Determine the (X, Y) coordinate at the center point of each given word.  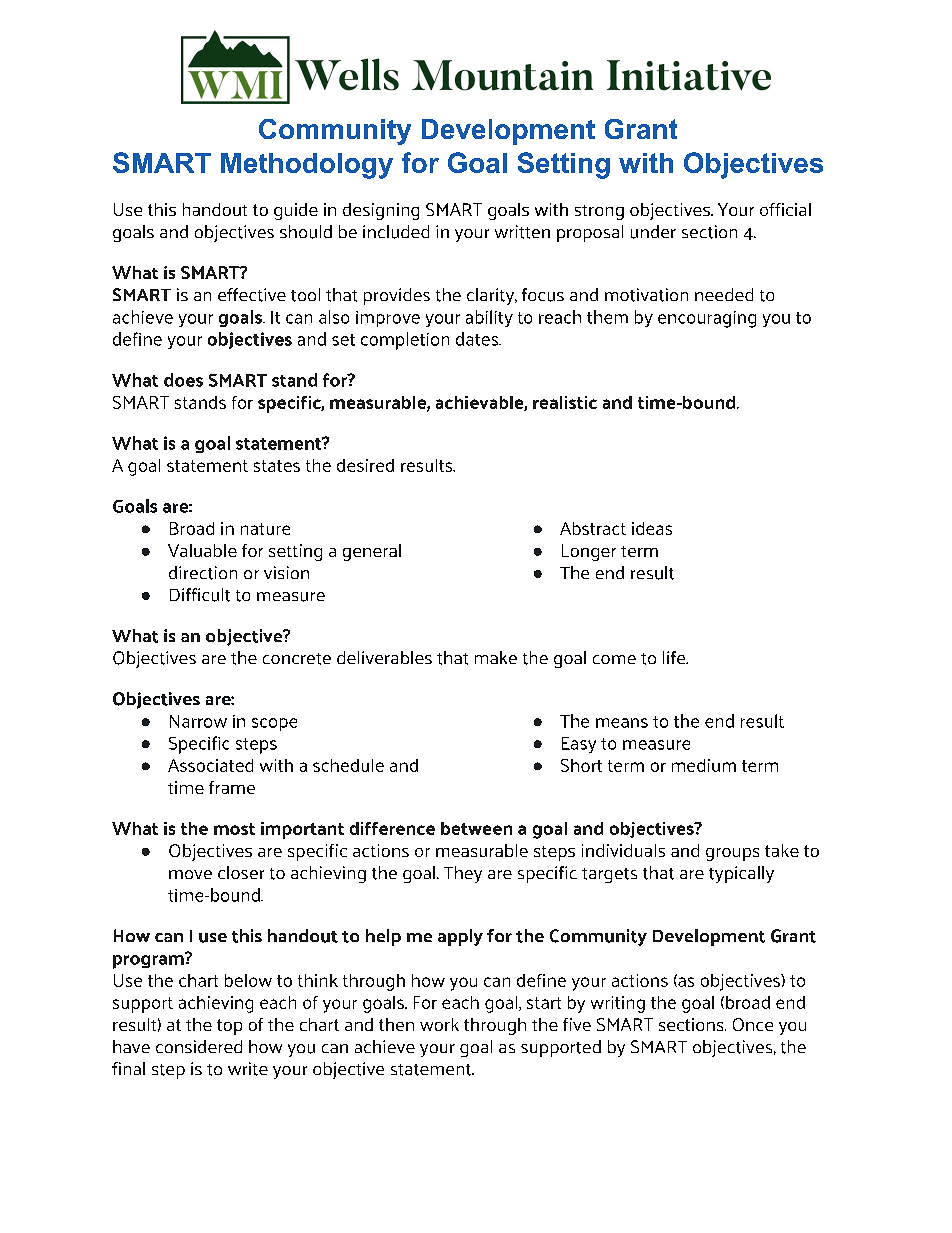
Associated (210, 765)
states (277, 466)
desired (365, 465)
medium (704, 765)
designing (381, 211)
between (476, 828)
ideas (652, 528)
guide (296, 211)
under (653, 232)
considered (199, 1046)
